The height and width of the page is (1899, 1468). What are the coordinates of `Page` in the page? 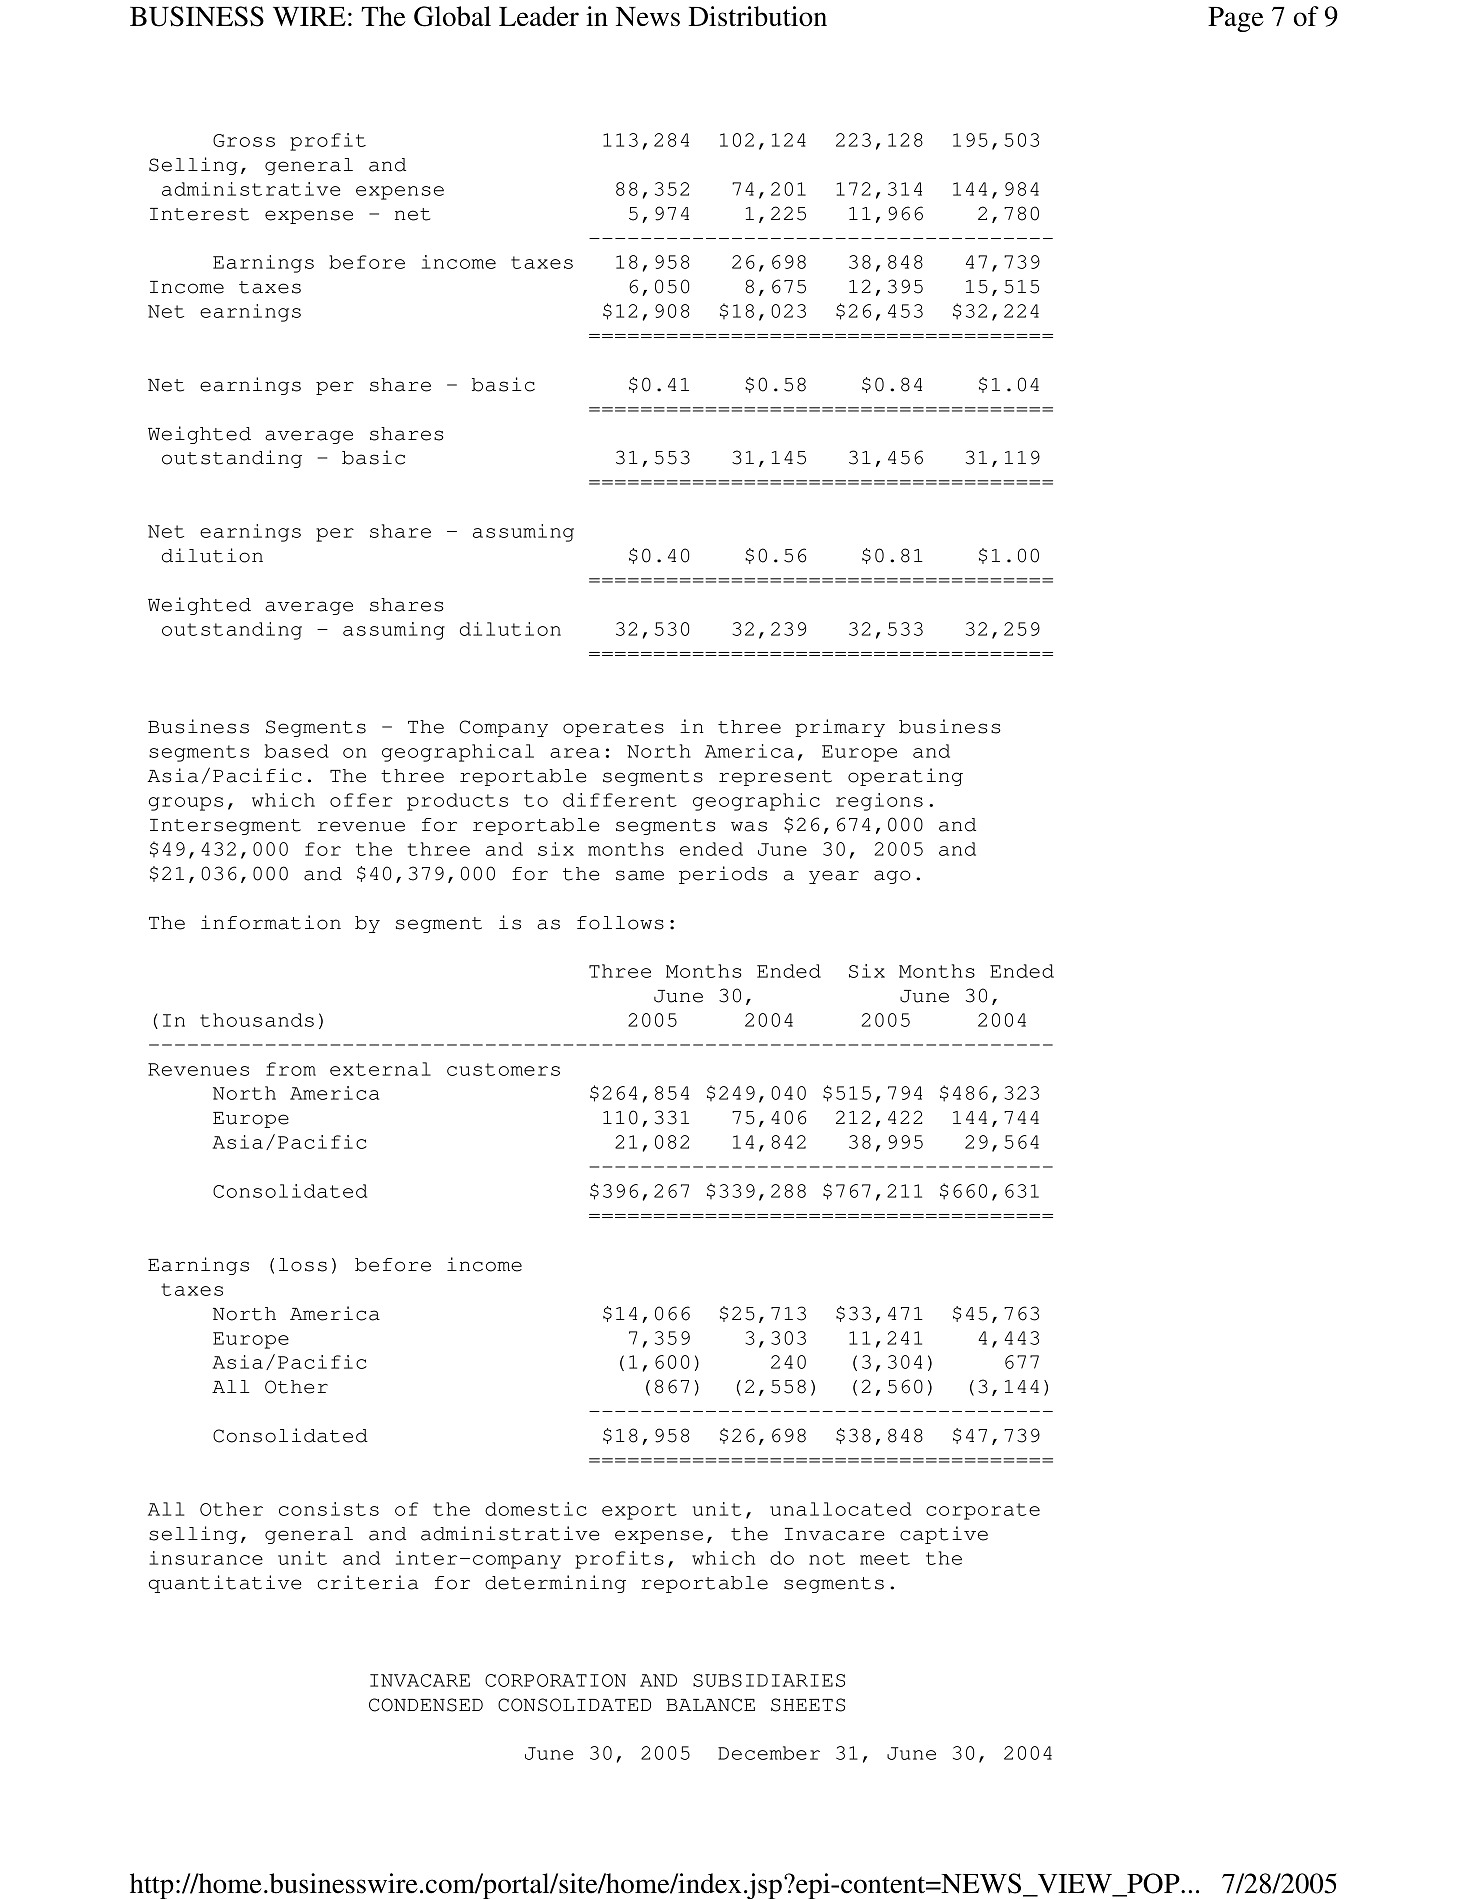 It's located at (1236, 19).
